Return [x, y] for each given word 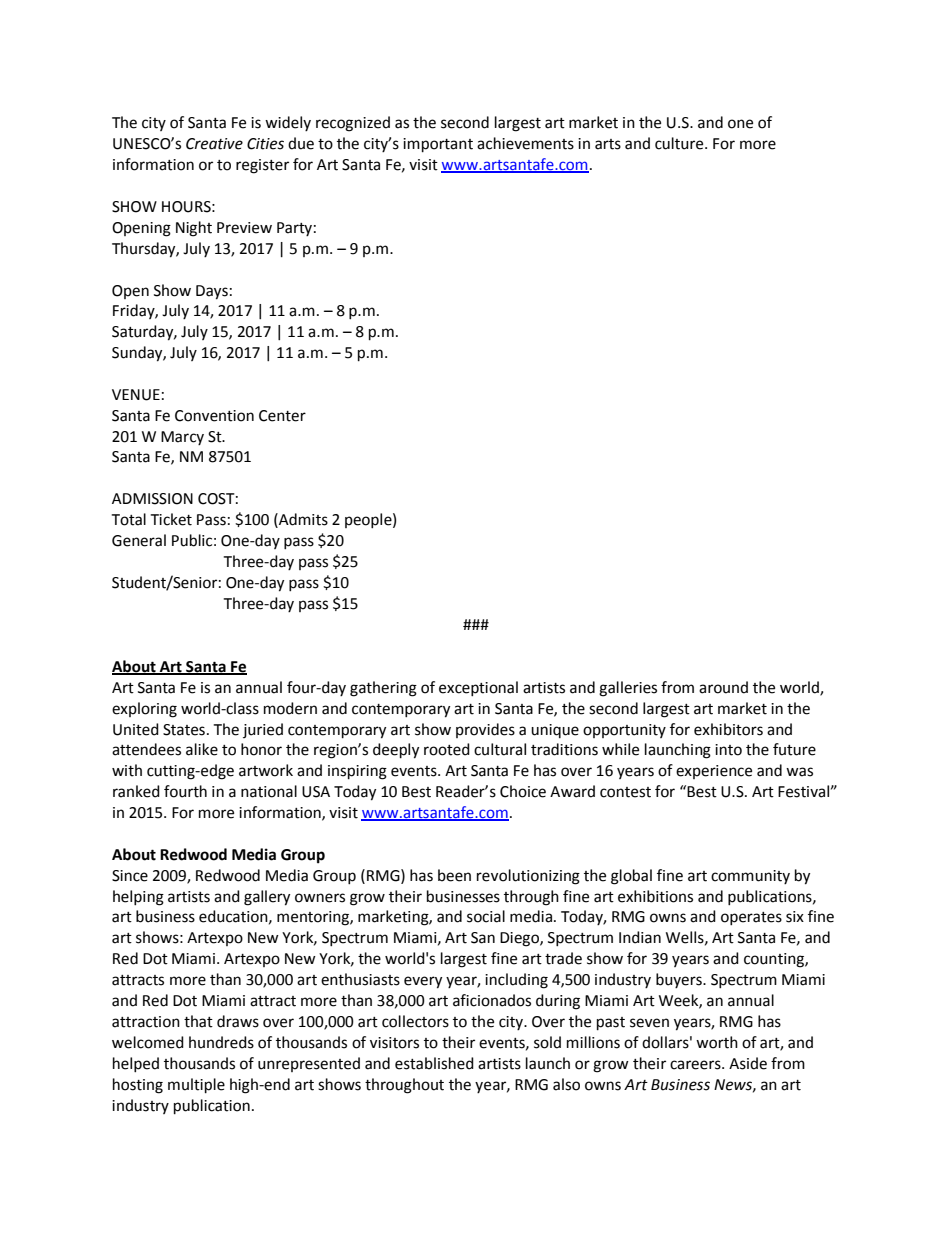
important [438, 145]
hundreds [221, 1042]
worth [717, 1042]
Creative [214, 144]
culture [680, 143]
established [434, 1063]
